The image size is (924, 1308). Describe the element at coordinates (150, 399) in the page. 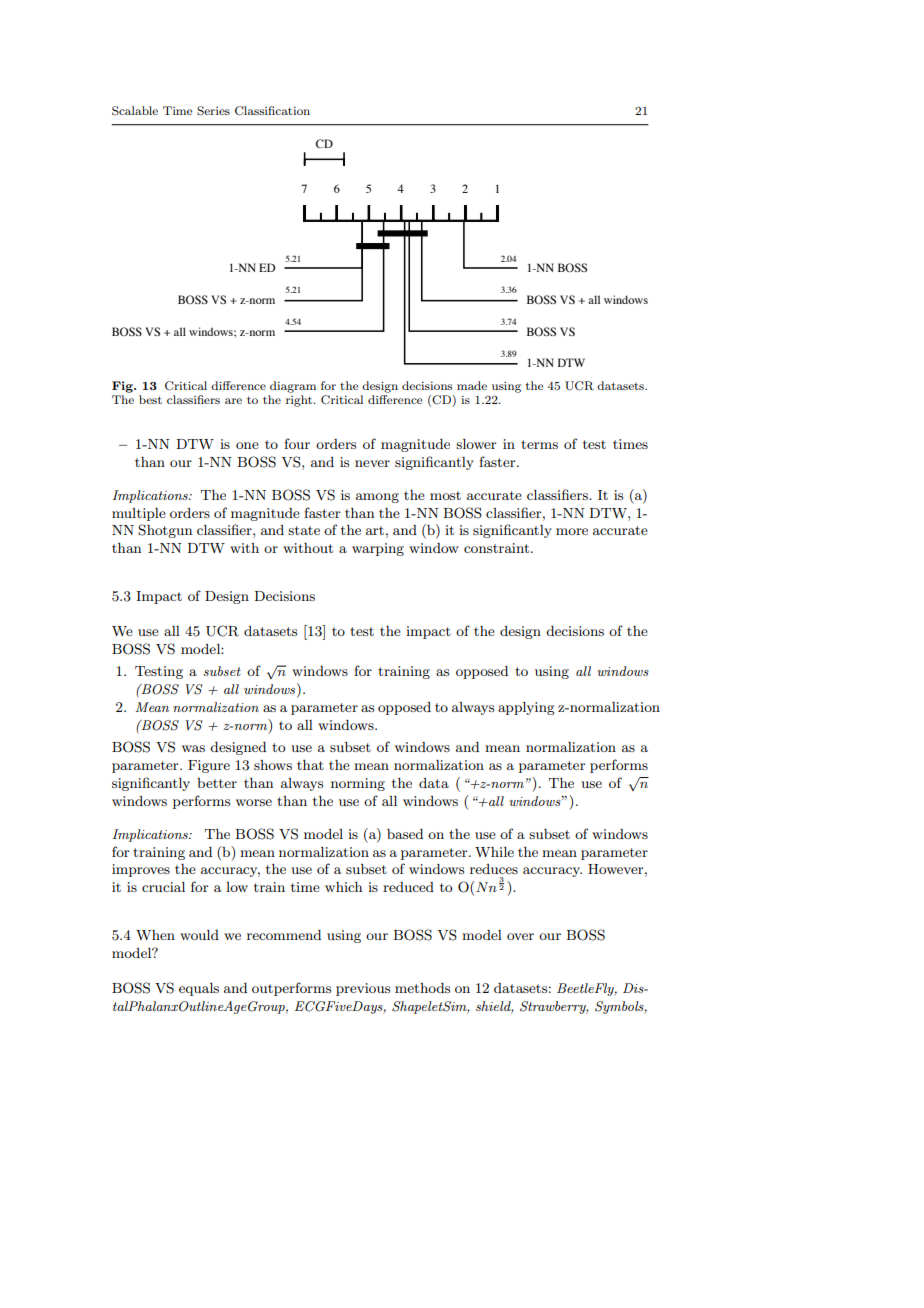

I see `best` at that location.
